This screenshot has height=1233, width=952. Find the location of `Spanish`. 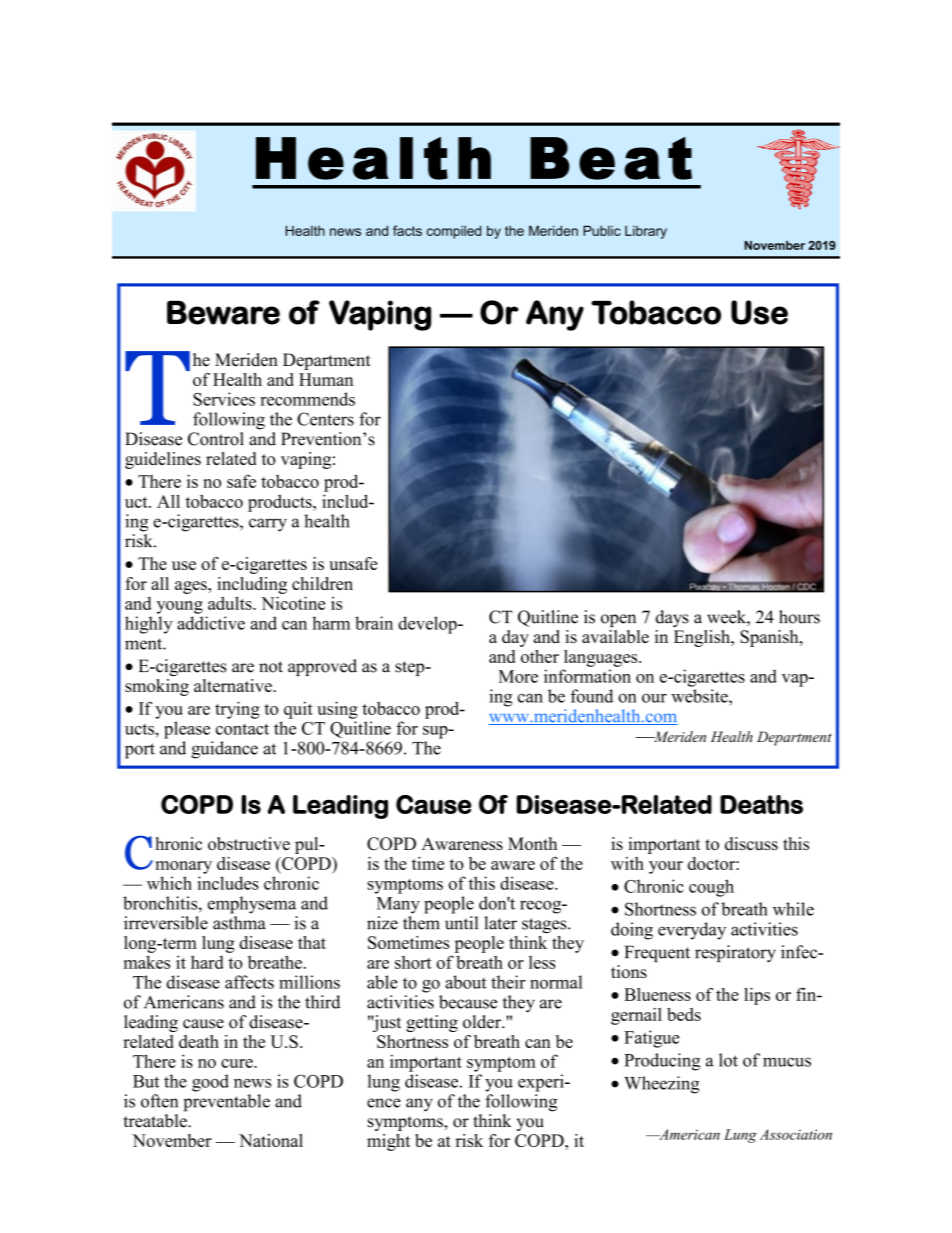

Spanish is located at coordinates (770, 638).
